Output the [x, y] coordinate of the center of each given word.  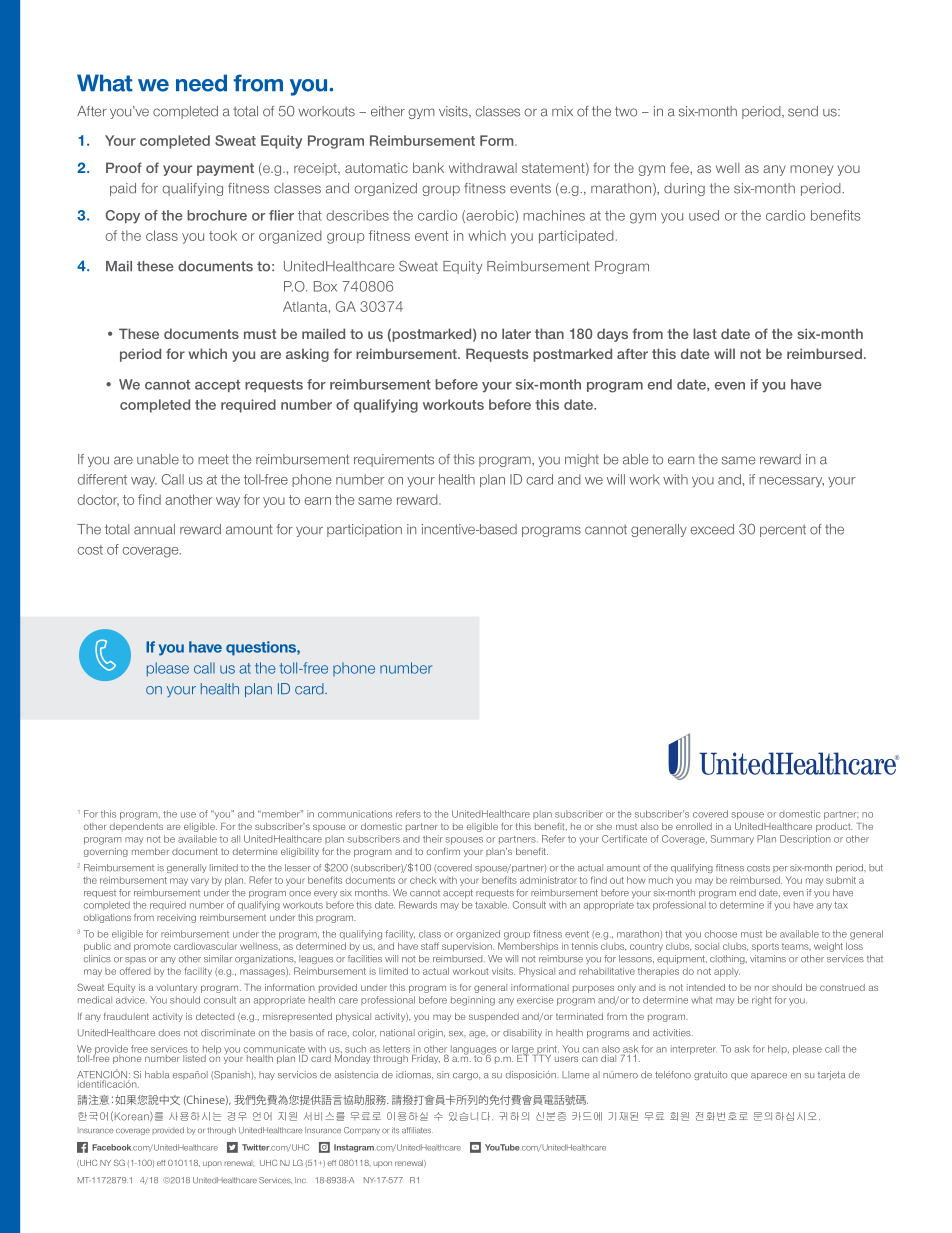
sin [443, 1075]
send [803, 111]
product [834, 827]
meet [213, 459]
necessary [791, 482]
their [433, 839]
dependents [136, 827]
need [201, 83]
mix [562, 111]
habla [157, 1075]
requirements [394, 460]
